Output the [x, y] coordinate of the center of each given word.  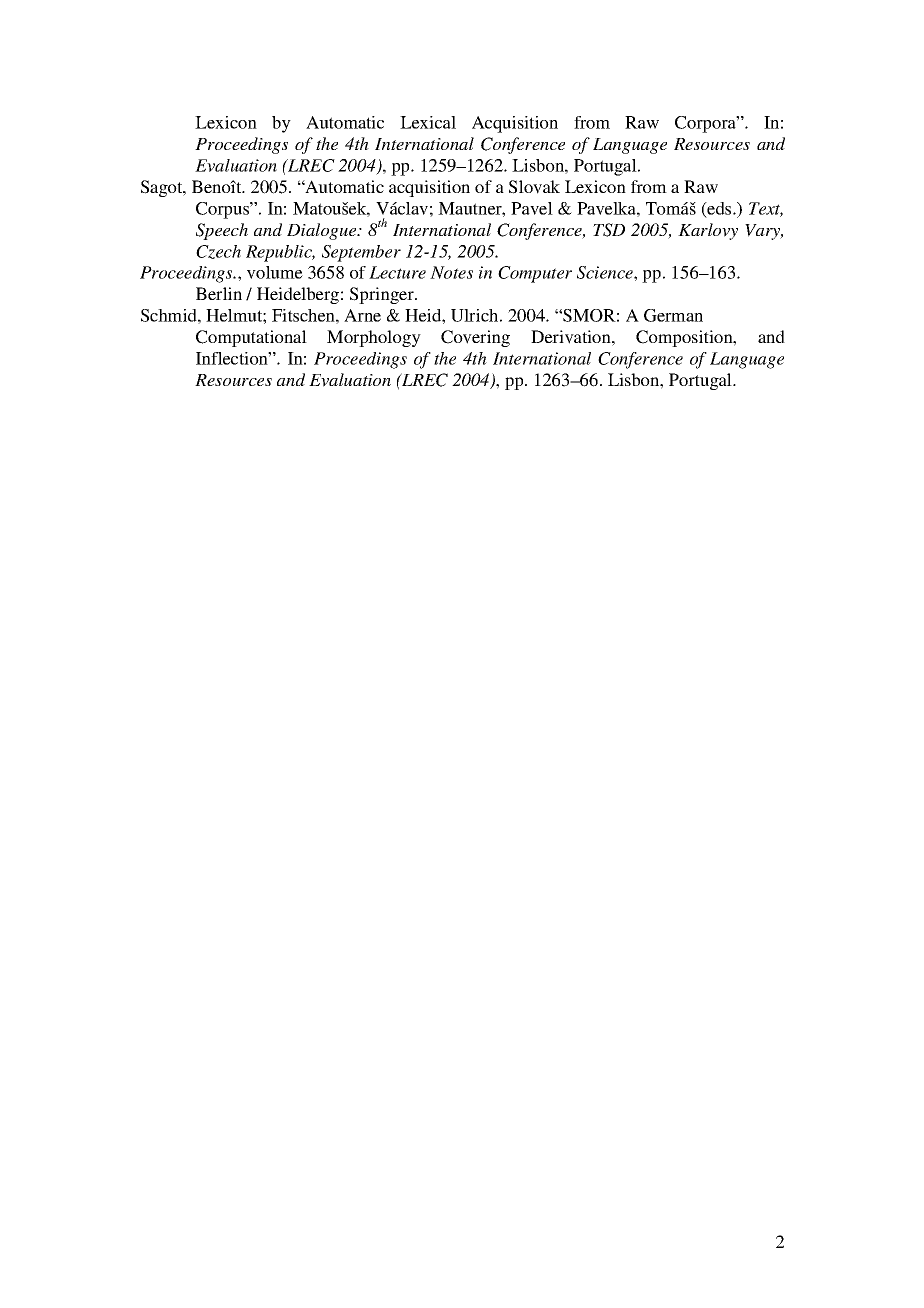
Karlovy [708, 231]
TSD [609, 230]
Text [766, 209]
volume [275, 272]
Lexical [428, 122]
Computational [251, 338]
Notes [451, 272]
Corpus [223, 210]
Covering [475, 338]
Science [606, 272]
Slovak [534, 187]
